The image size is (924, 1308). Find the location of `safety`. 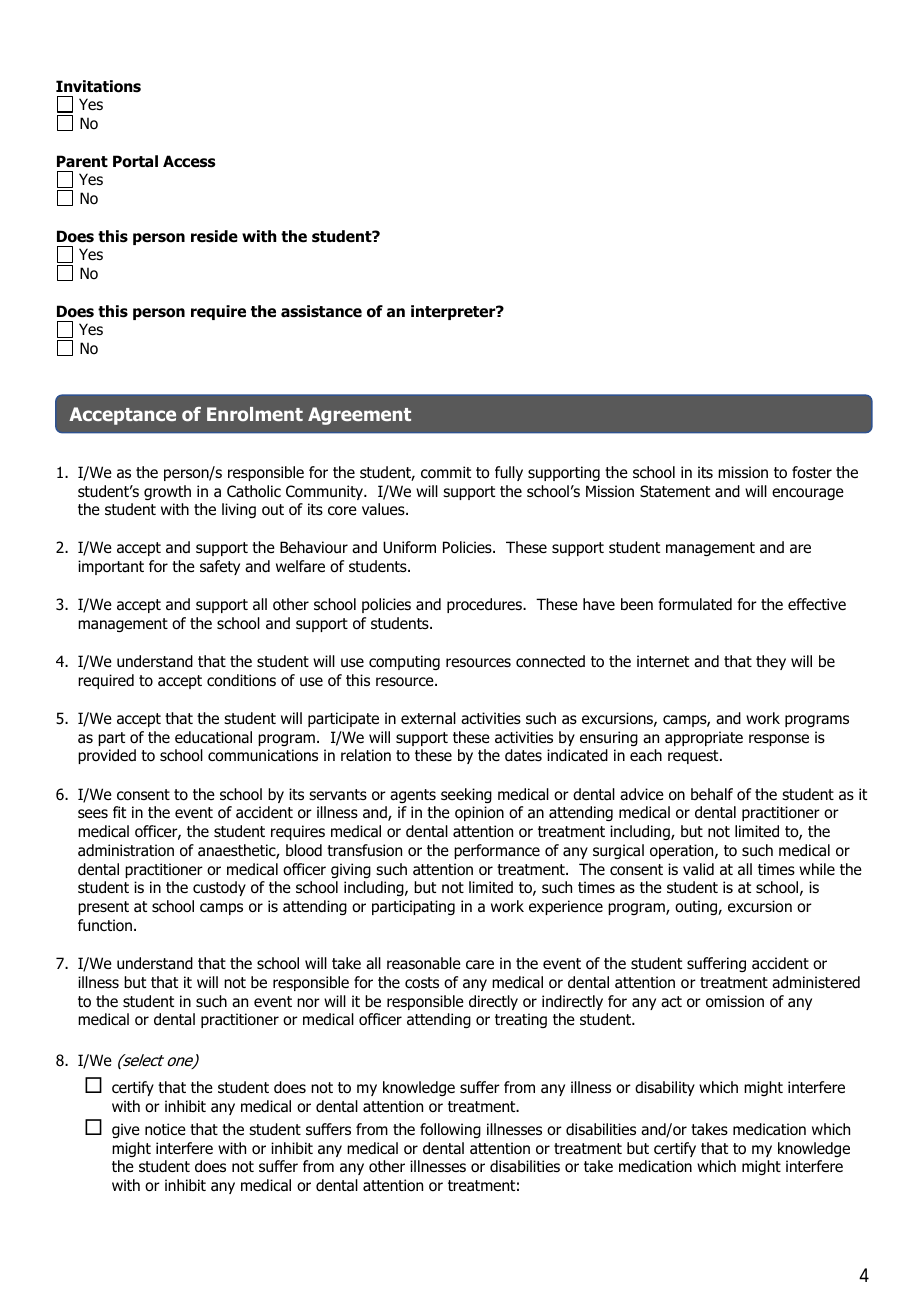

safety is located at coordinates (220, 567).
